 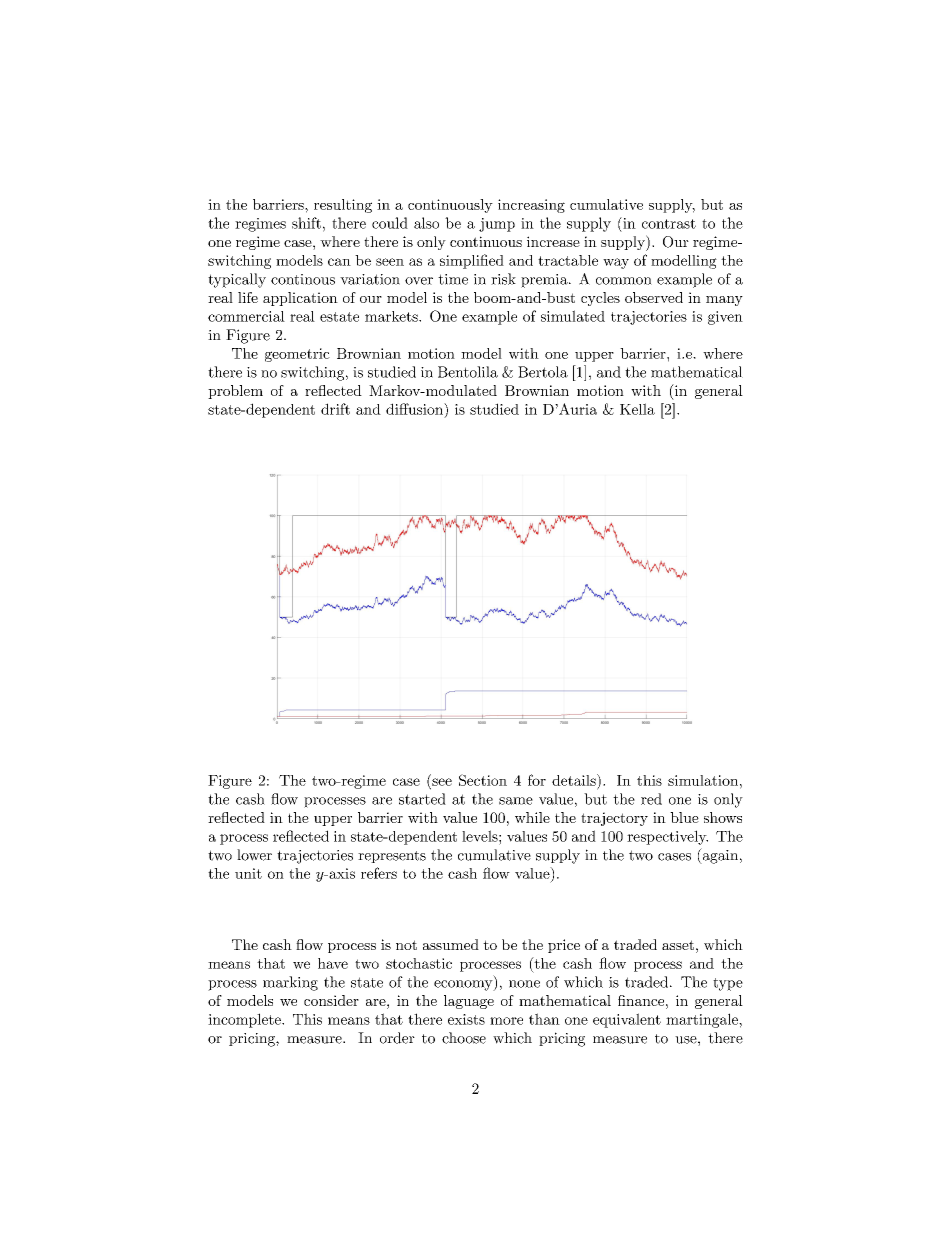 What do you see at coordinates (725, 318) in the image?
I see `given` at bounding box center [725, 318].
